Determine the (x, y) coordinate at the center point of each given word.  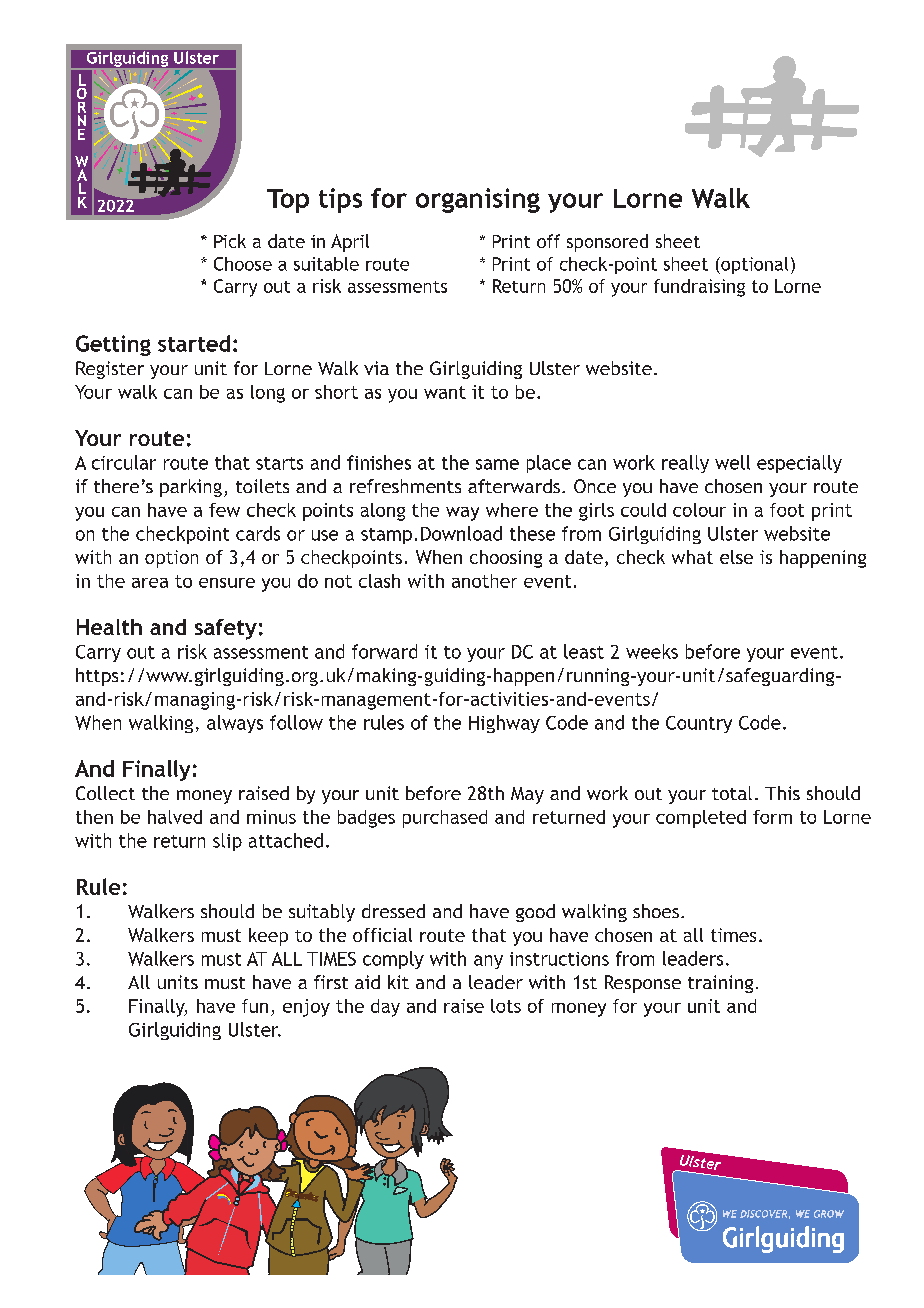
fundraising (699, 288)
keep (268, 937)
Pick (230, 241)
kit (398, 982)
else (736, 557)
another (484, 581)
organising (478, 200)
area (150, 583)
